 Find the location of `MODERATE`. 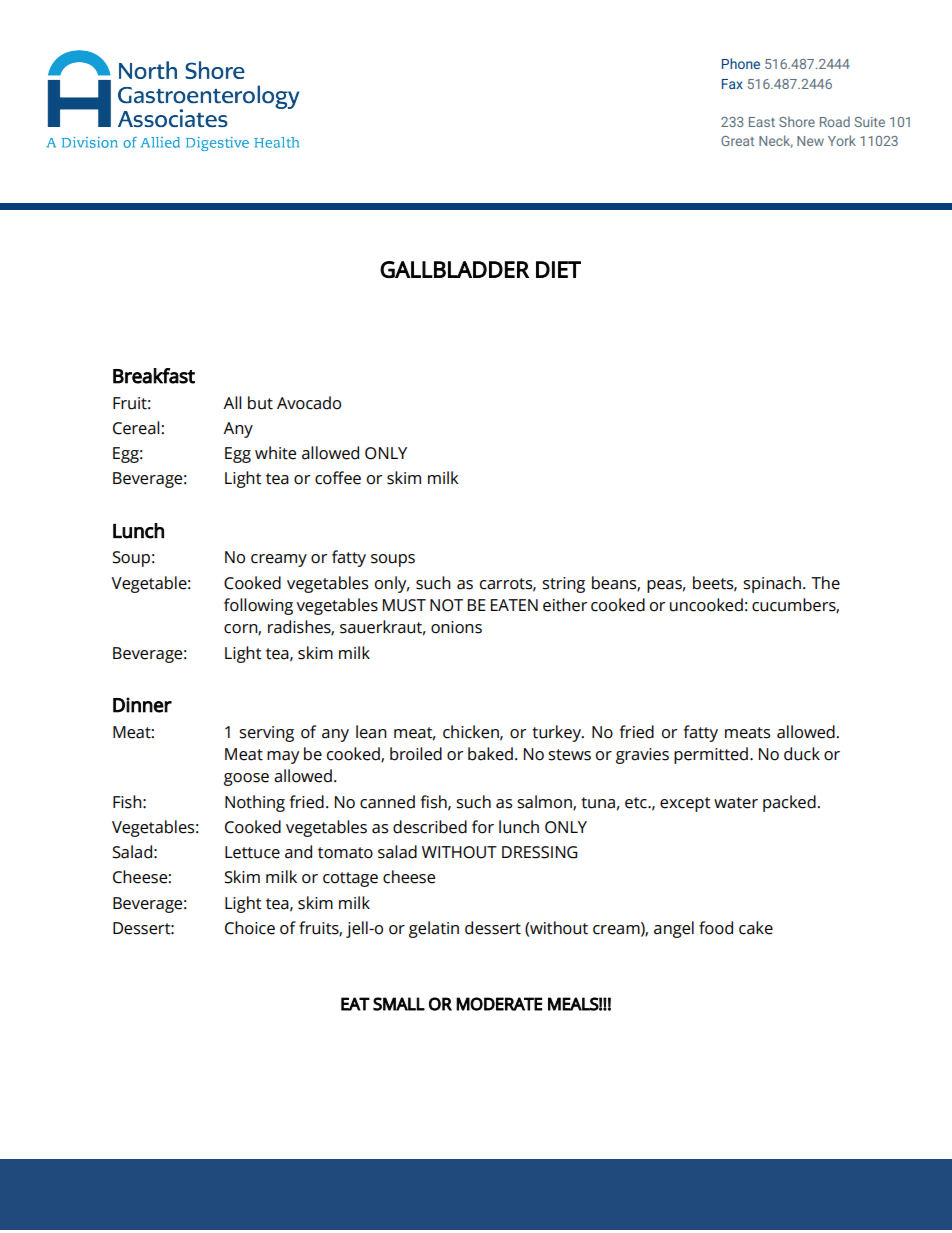

MODERATE is located at coordinates (499, 1004).
